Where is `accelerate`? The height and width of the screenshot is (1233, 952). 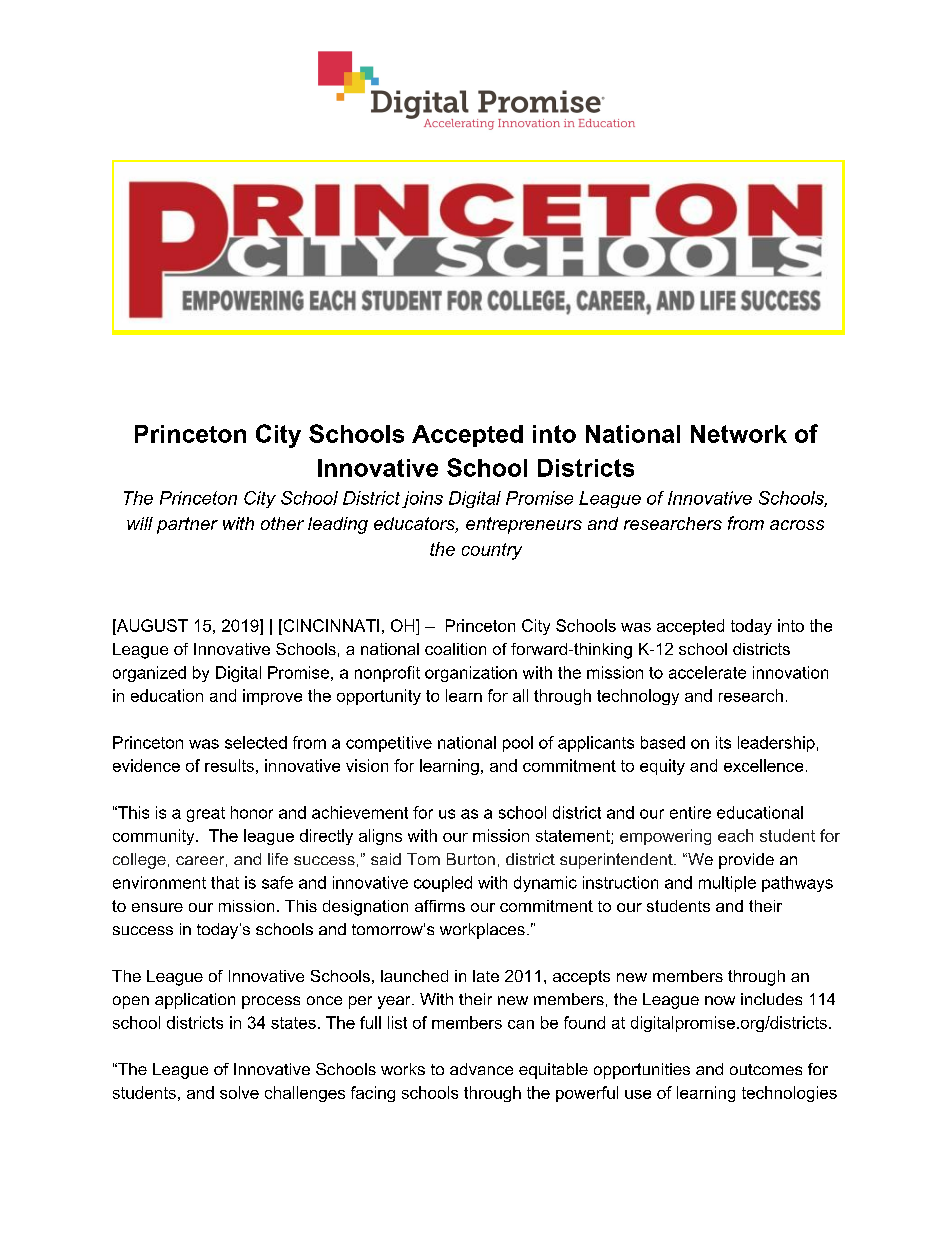
accelerate is located at coordinates (707, 672).
